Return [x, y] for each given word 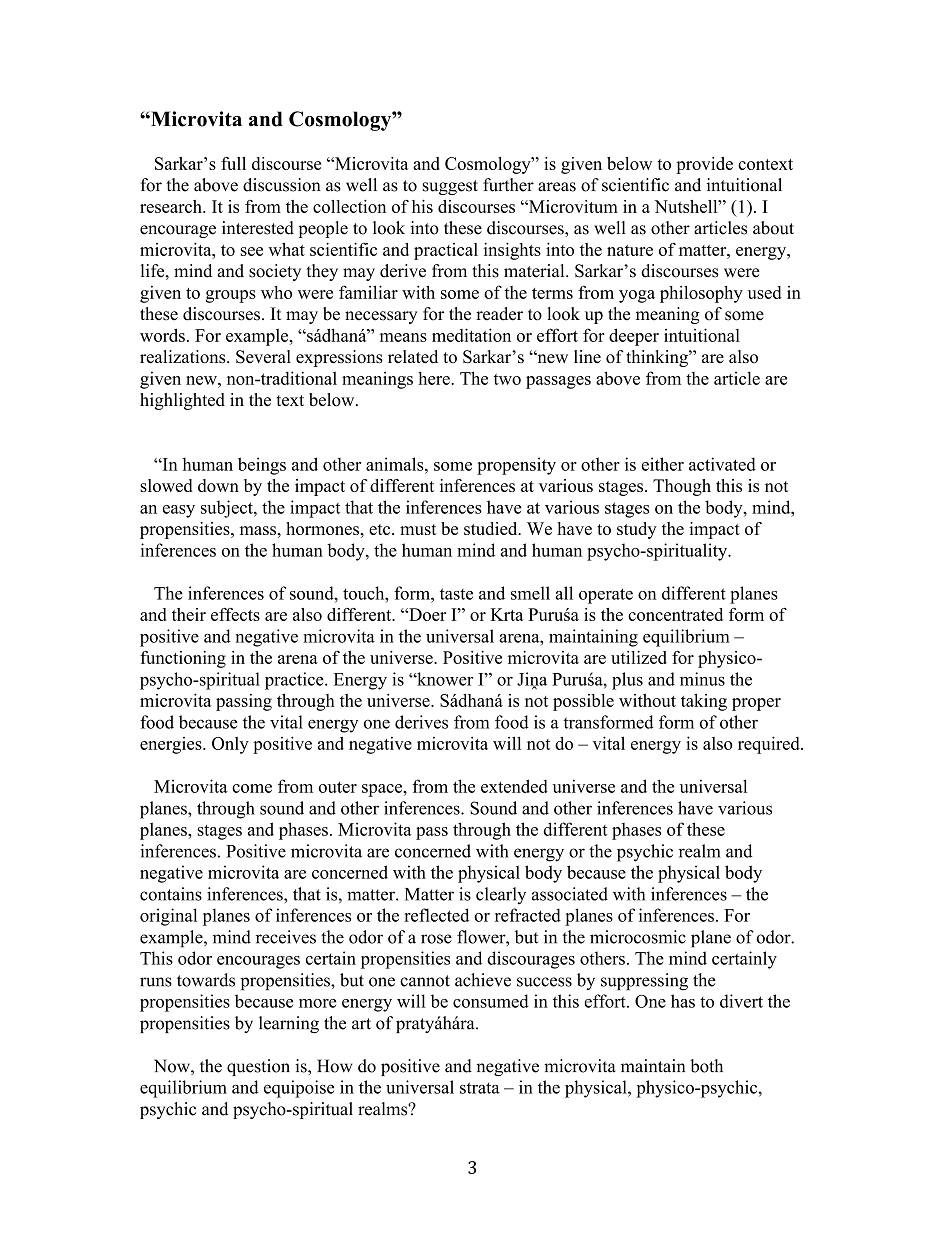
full [233, 163]
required [770, 745]
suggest [450, 187]
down [218, 485]
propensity [516, 466]
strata [480, 1088]
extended [514, 786]
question [258, 1067]
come [252, 788]
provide [704, 165]
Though [682, 487]
